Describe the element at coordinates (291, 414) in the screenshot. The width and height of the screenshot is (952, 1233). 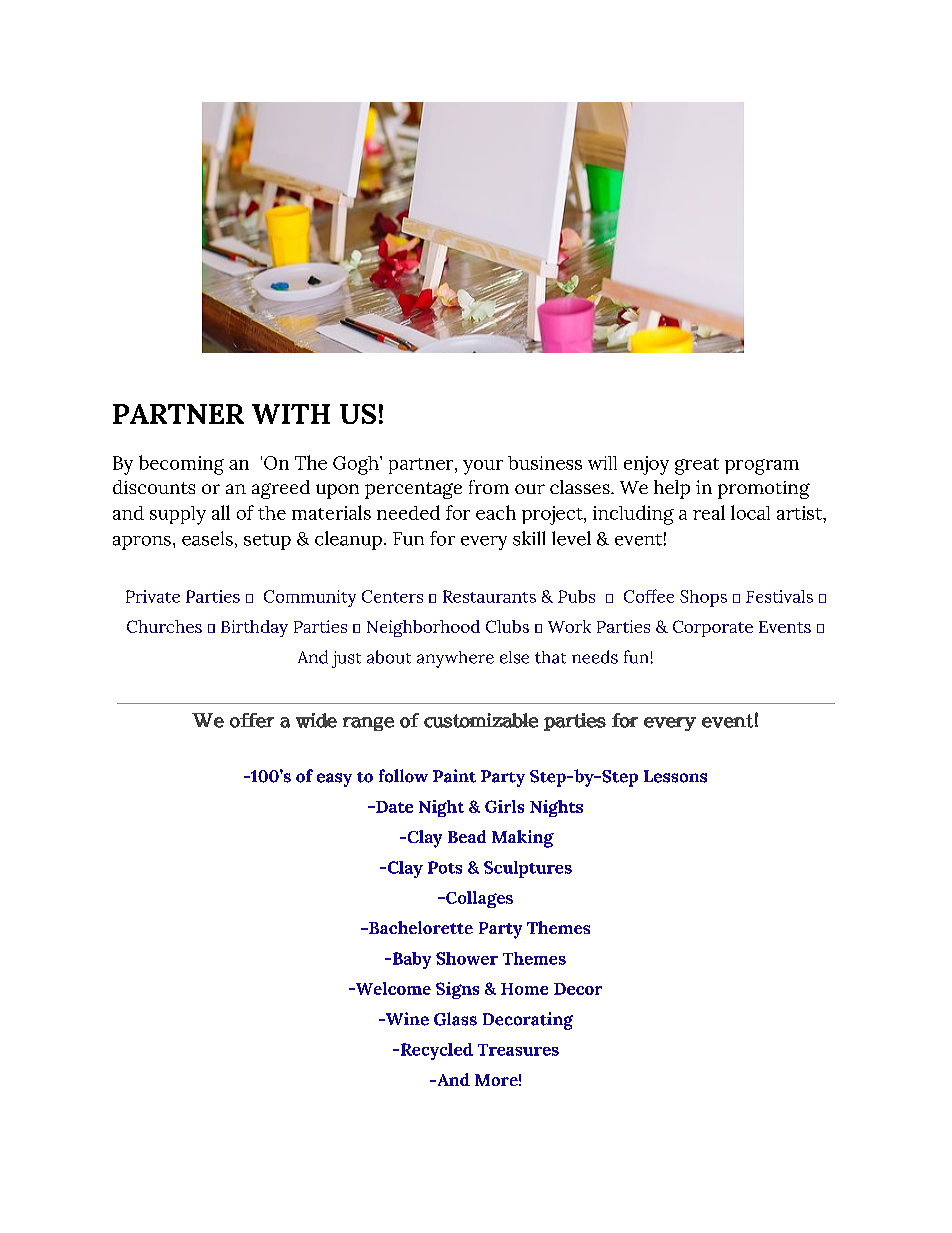
I see `WITH` at that location.
